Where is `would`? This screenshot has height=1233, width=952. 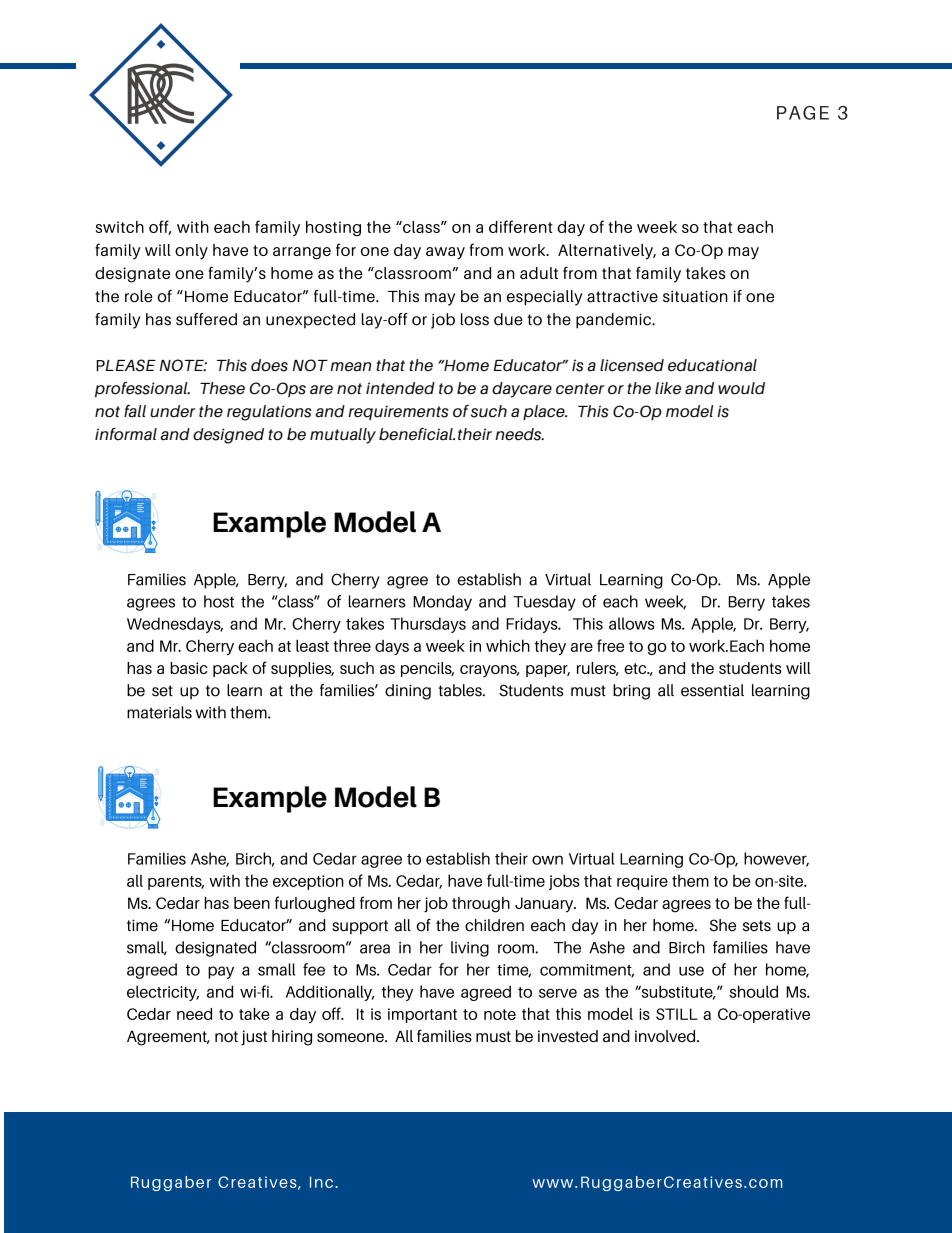 would is located at coordinates (741, 388).
